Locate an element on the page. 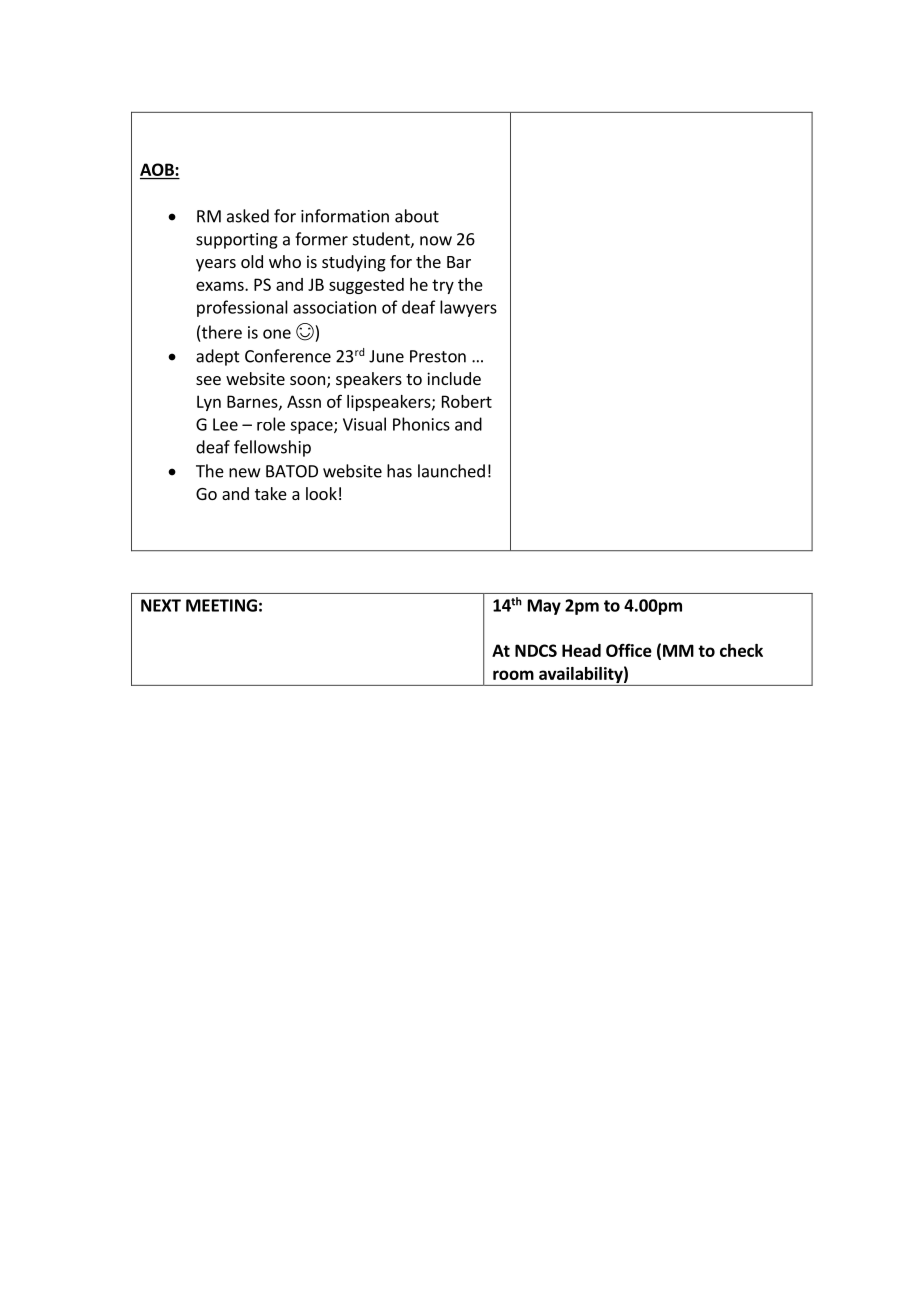  NEXT is located at coordinates (161, 605).
